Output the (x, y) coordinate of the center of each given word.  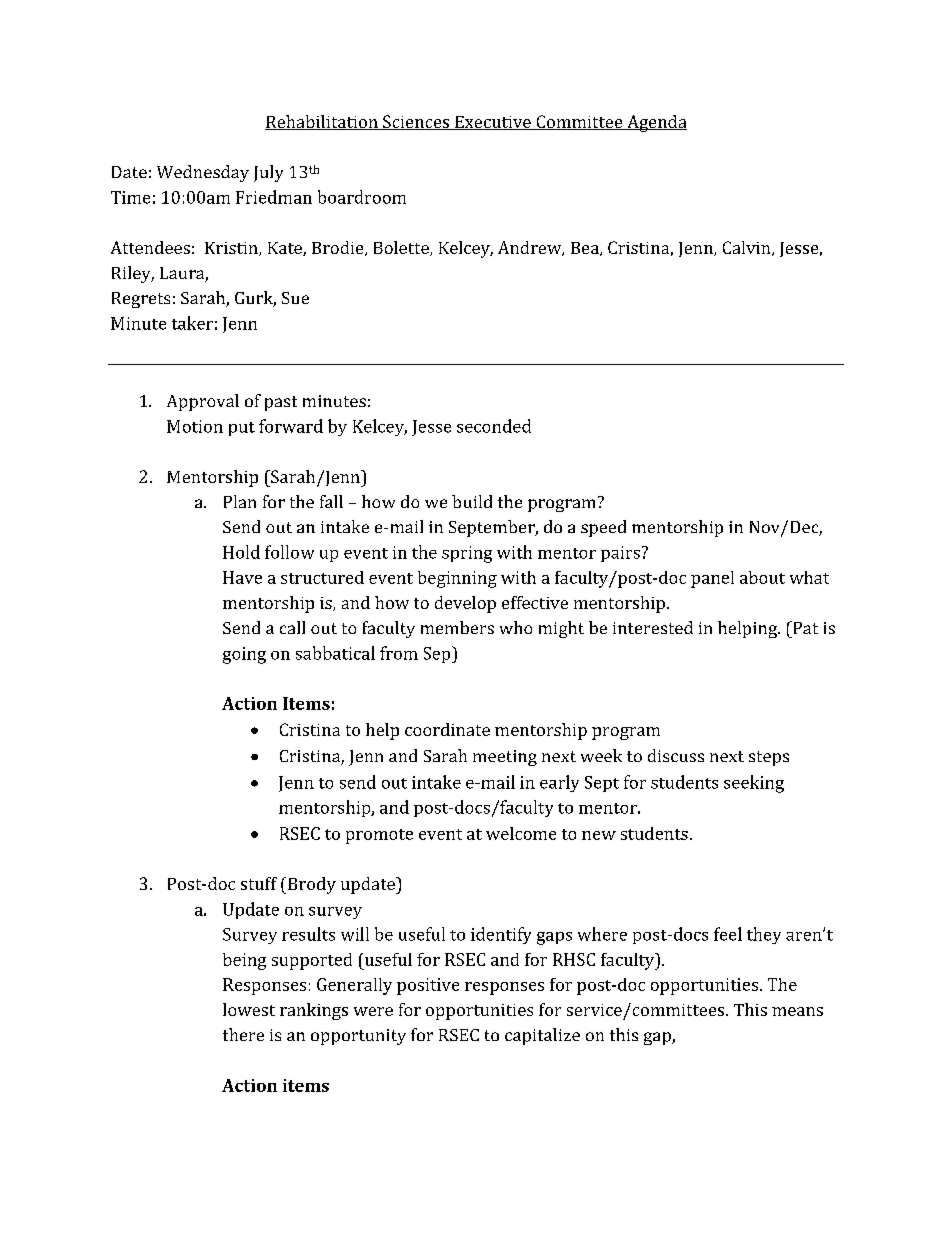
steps (769, 758)
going (244, 655)
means (797, 1011)
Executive (493, 123)
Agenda (656, 123)
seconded (494, 426)
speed (603, 528)
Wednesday (203, 173)
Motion (195, 426)
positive (428, 986)
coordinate (447, 729)
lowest (249, 1009)
